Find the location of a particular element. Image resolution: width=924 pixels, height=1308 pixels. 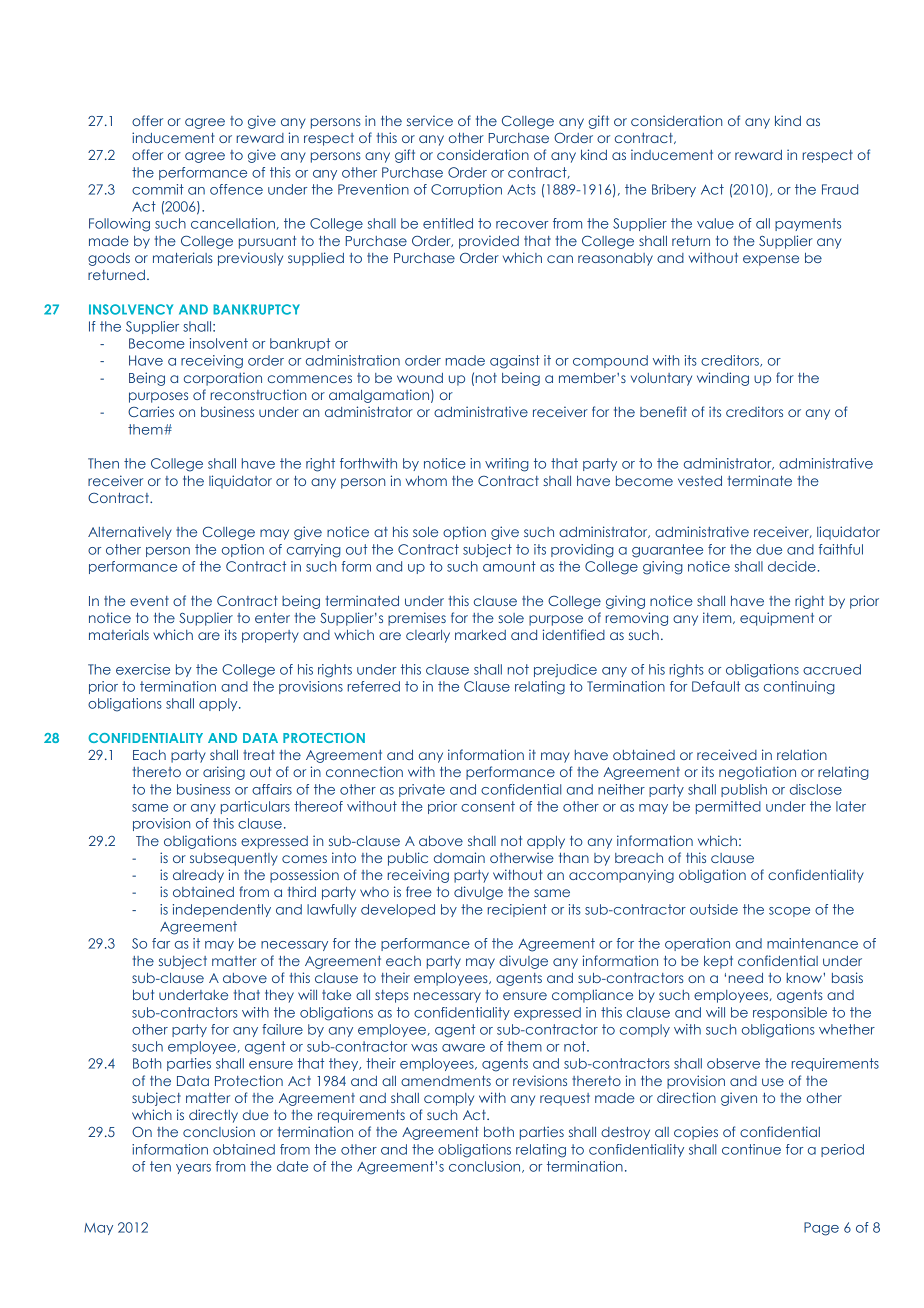

already is located at coordinates (198, 876).
